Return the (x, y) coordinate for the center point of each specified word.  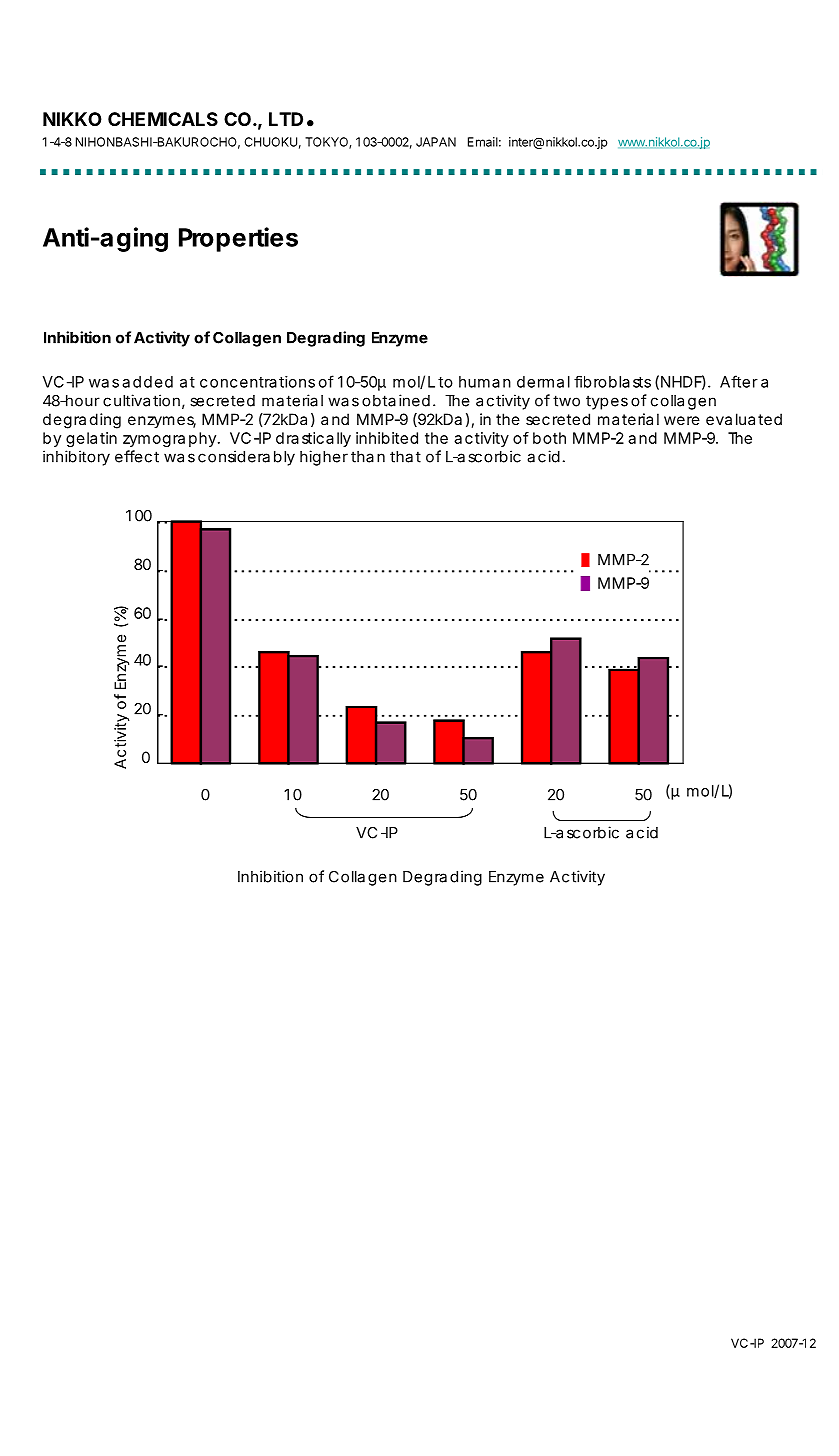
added (147, 382)
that (405, 457)
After (739, 381)
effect (137, 456)
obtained (396, 400)
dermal (543, 382)
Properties (238, 239)
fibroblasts (612, 382)
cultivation (141, 400)
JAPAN (436, 142)
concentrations (257, 382)
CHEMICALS (163, 119)
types (607, 402)
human (485, 382)
